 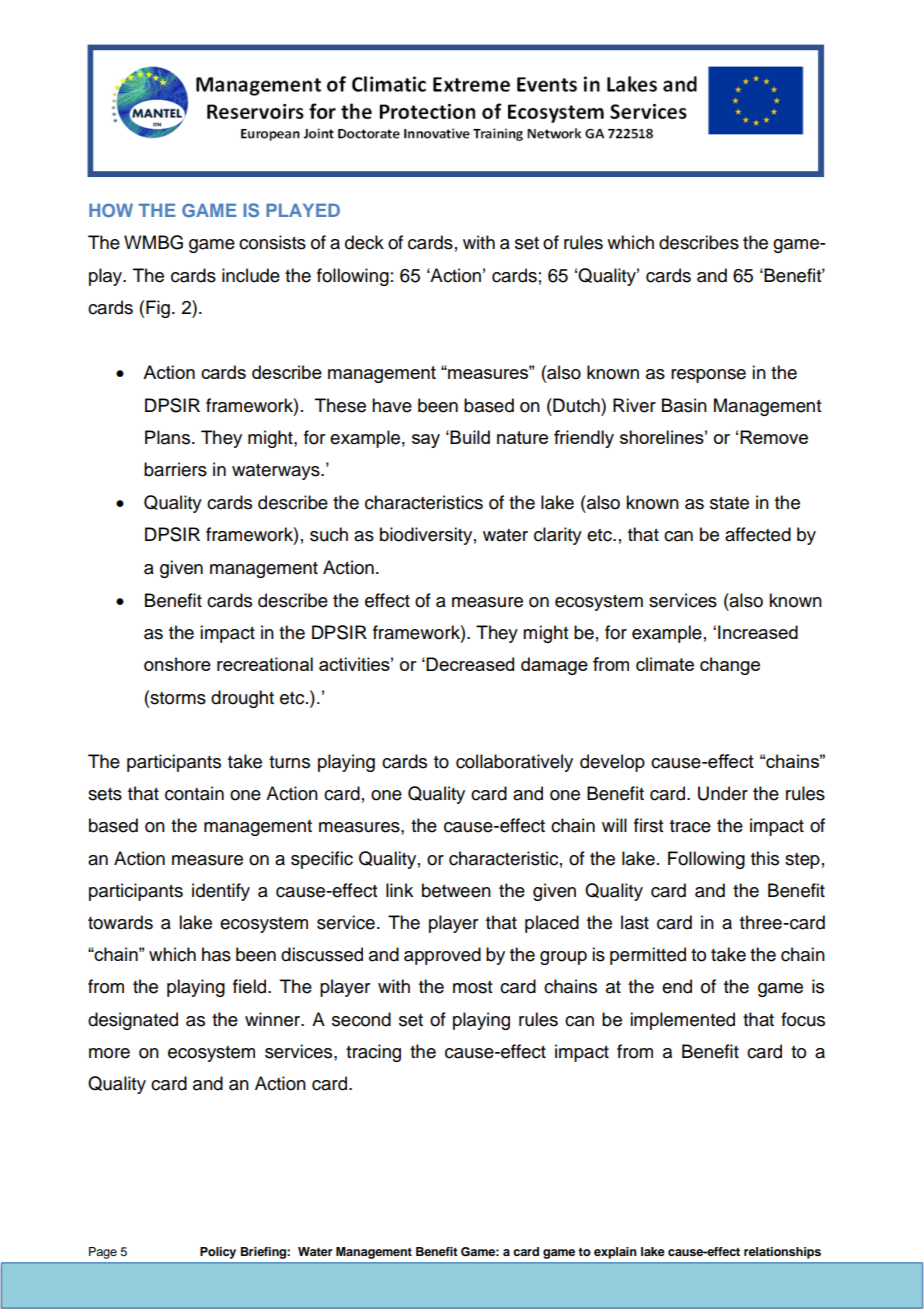 I want to click on affected, so click(x=758, y=534).
